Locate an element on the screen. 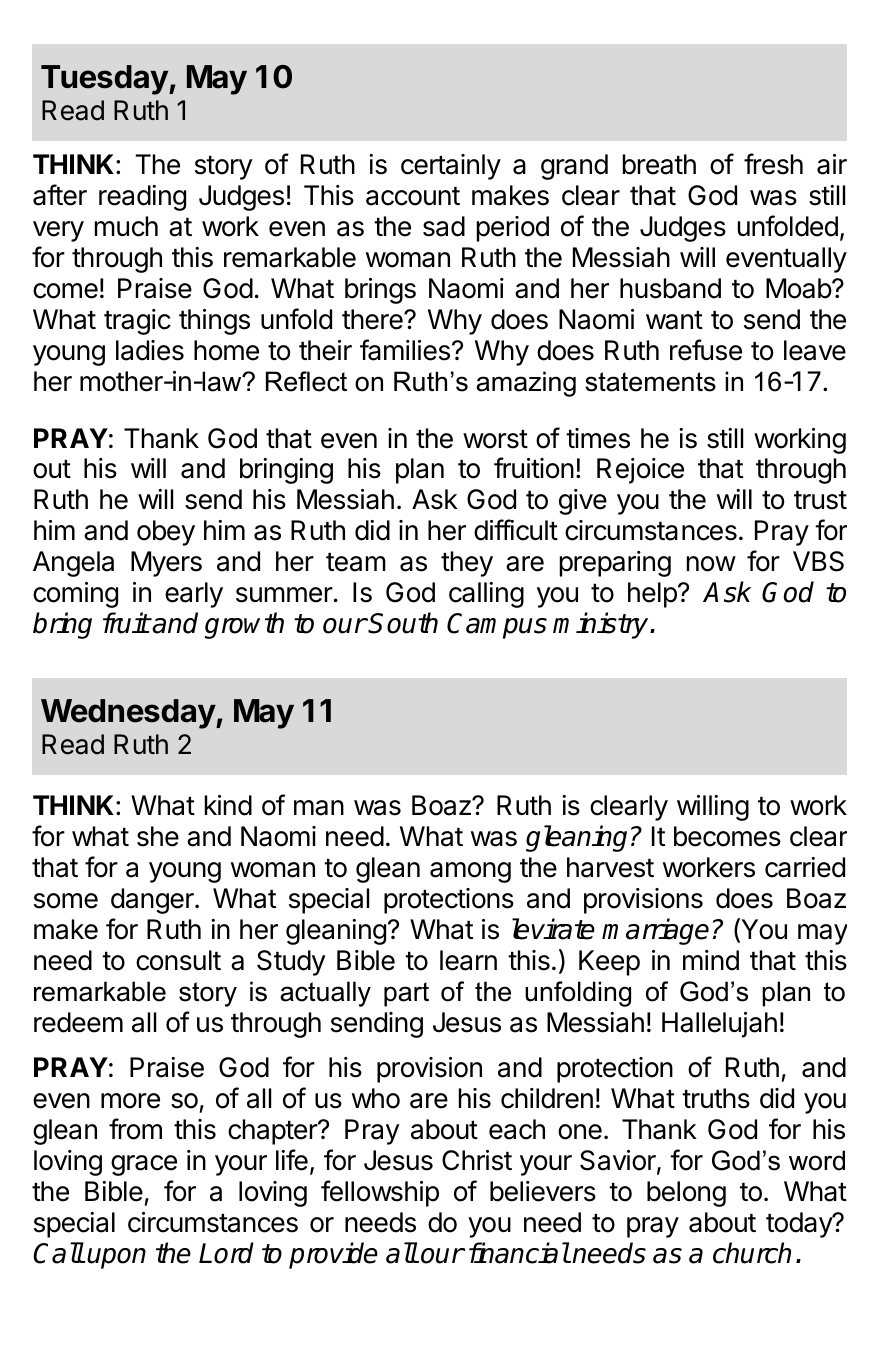  carried is located at coordinates (805, 867).
